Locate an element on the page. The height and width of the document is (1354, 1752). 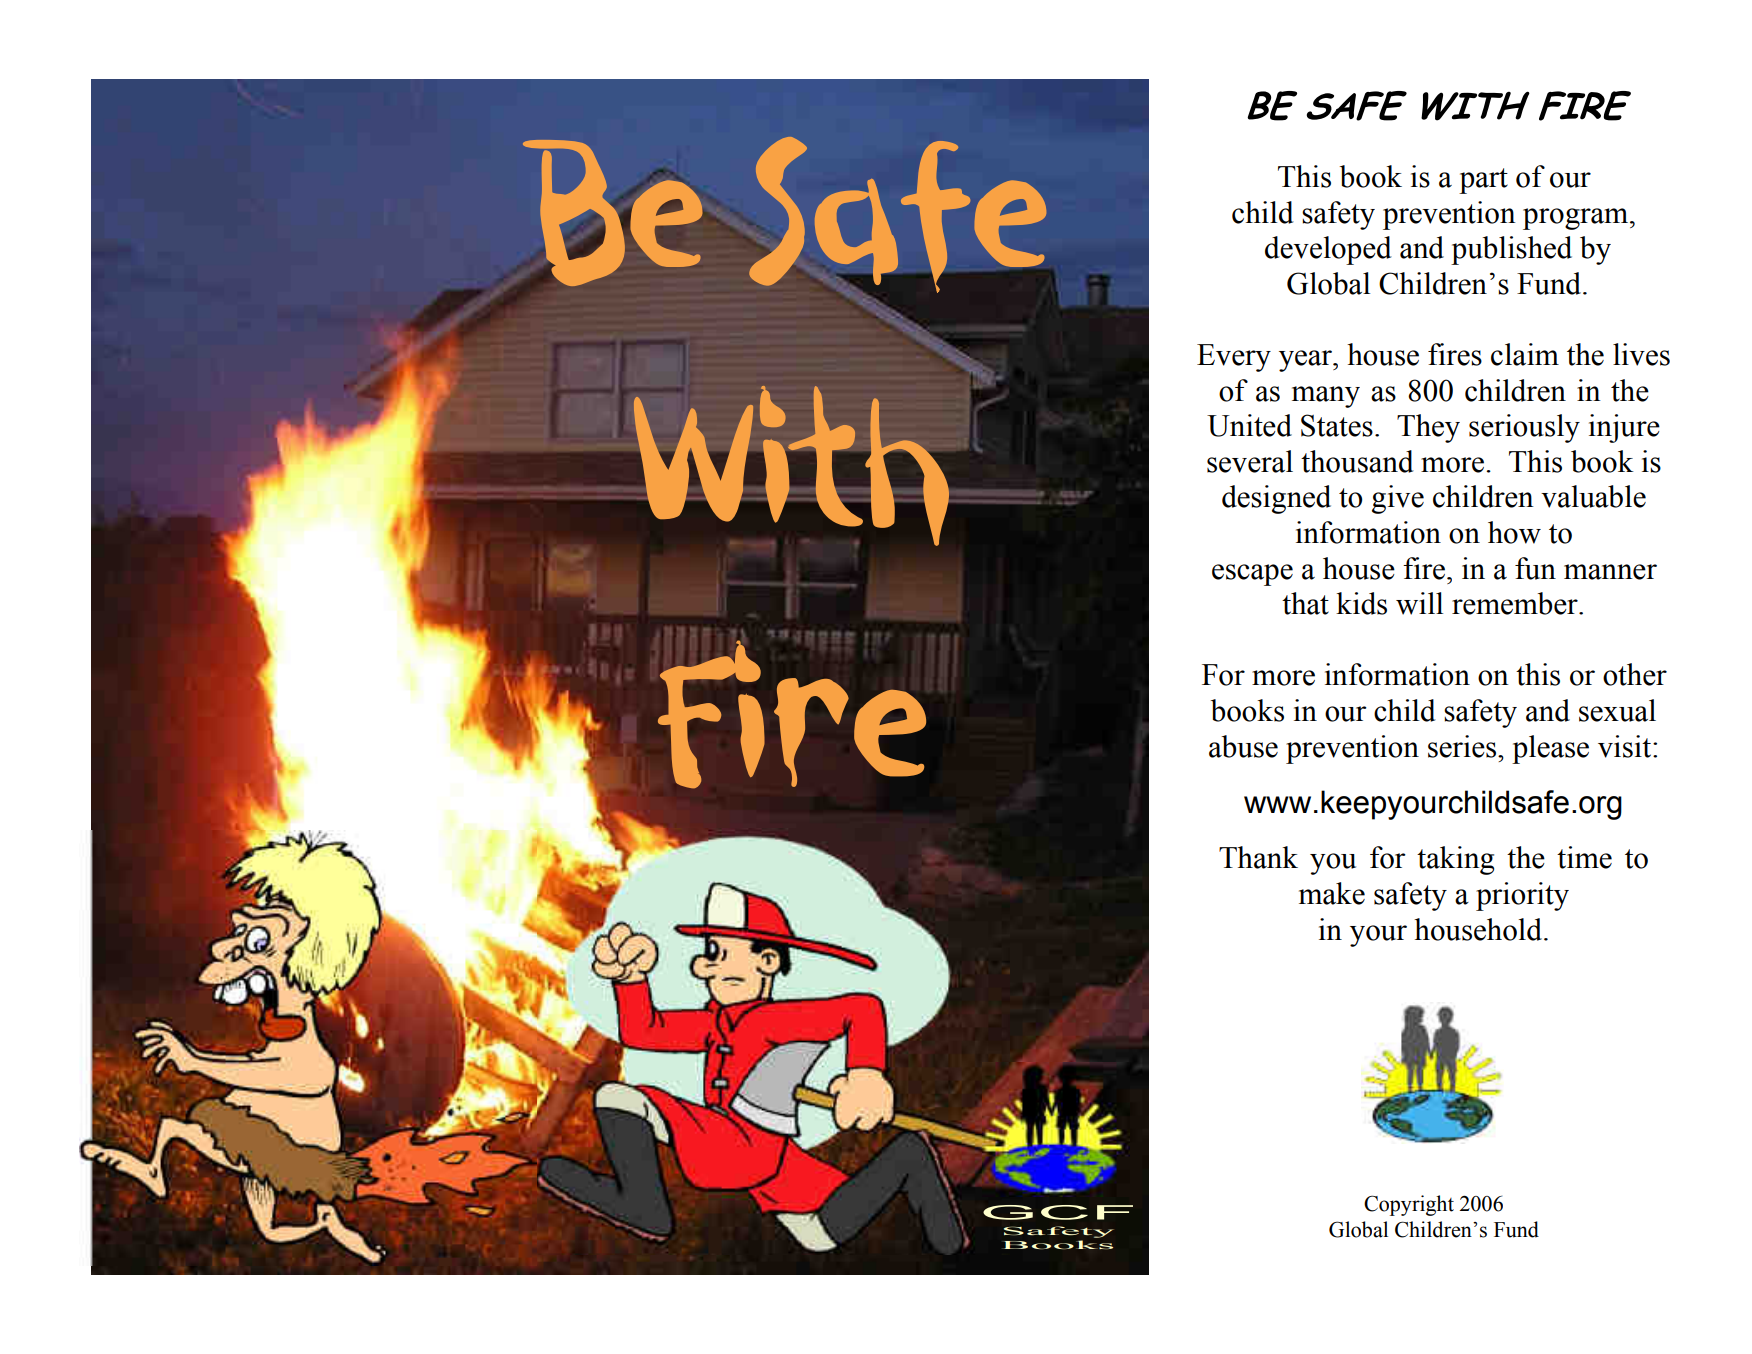
sexual is located at coordinates (1617, 710).
